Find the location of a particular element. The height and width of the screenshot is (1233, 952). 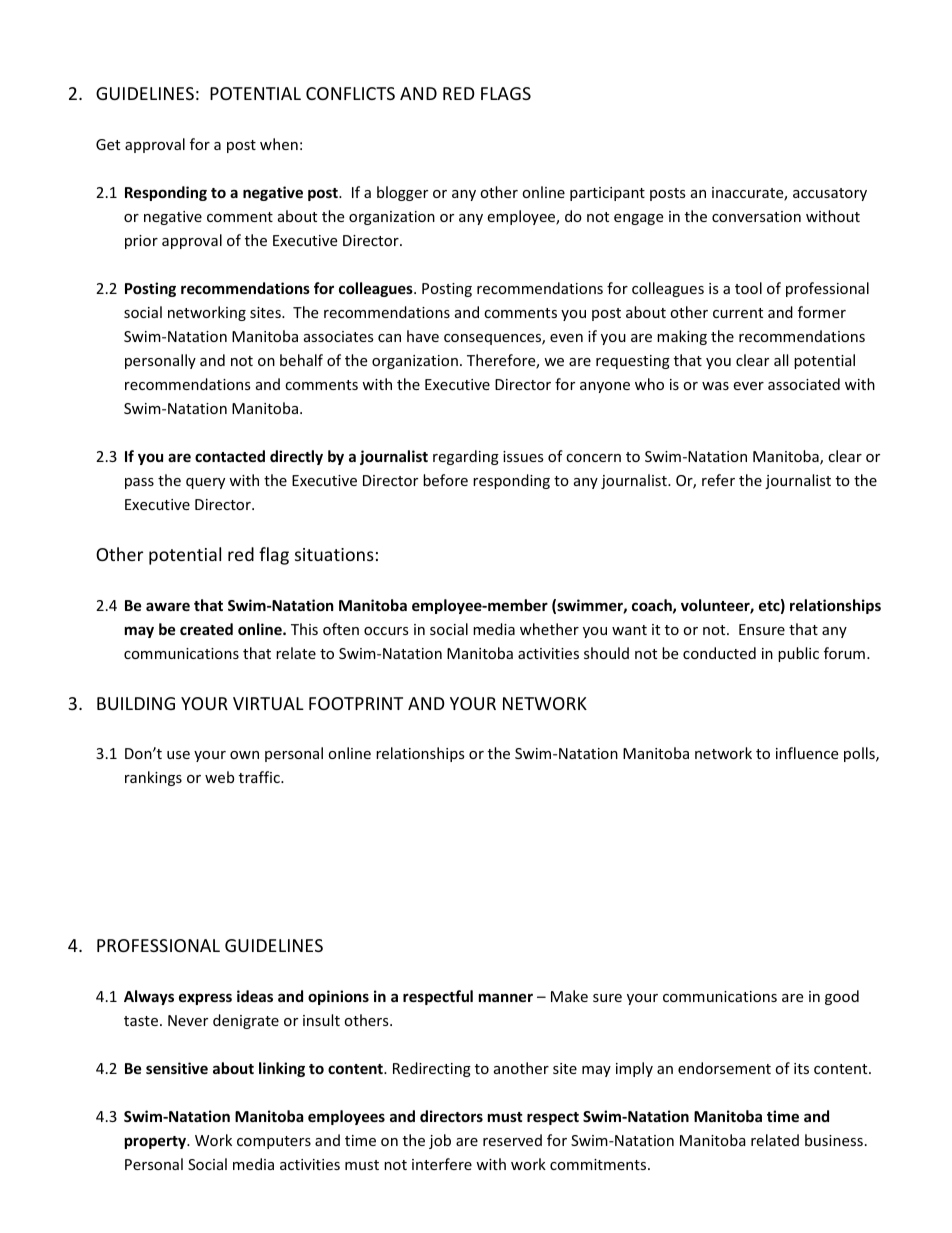

when is located at coordinates (279, 144).
